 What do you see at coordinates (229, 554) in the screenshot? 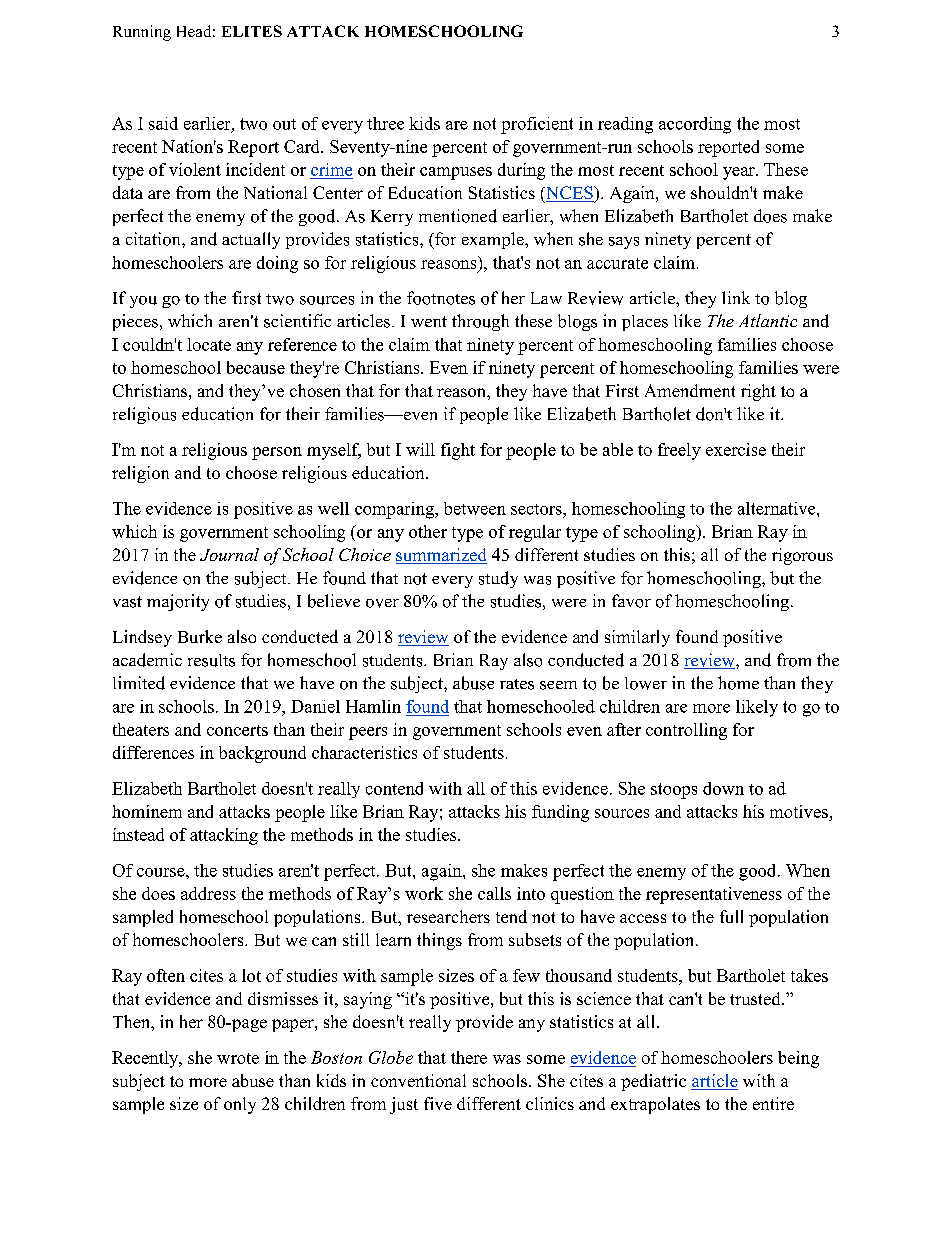
I see `Journal` at bounding box center [229, 554].
